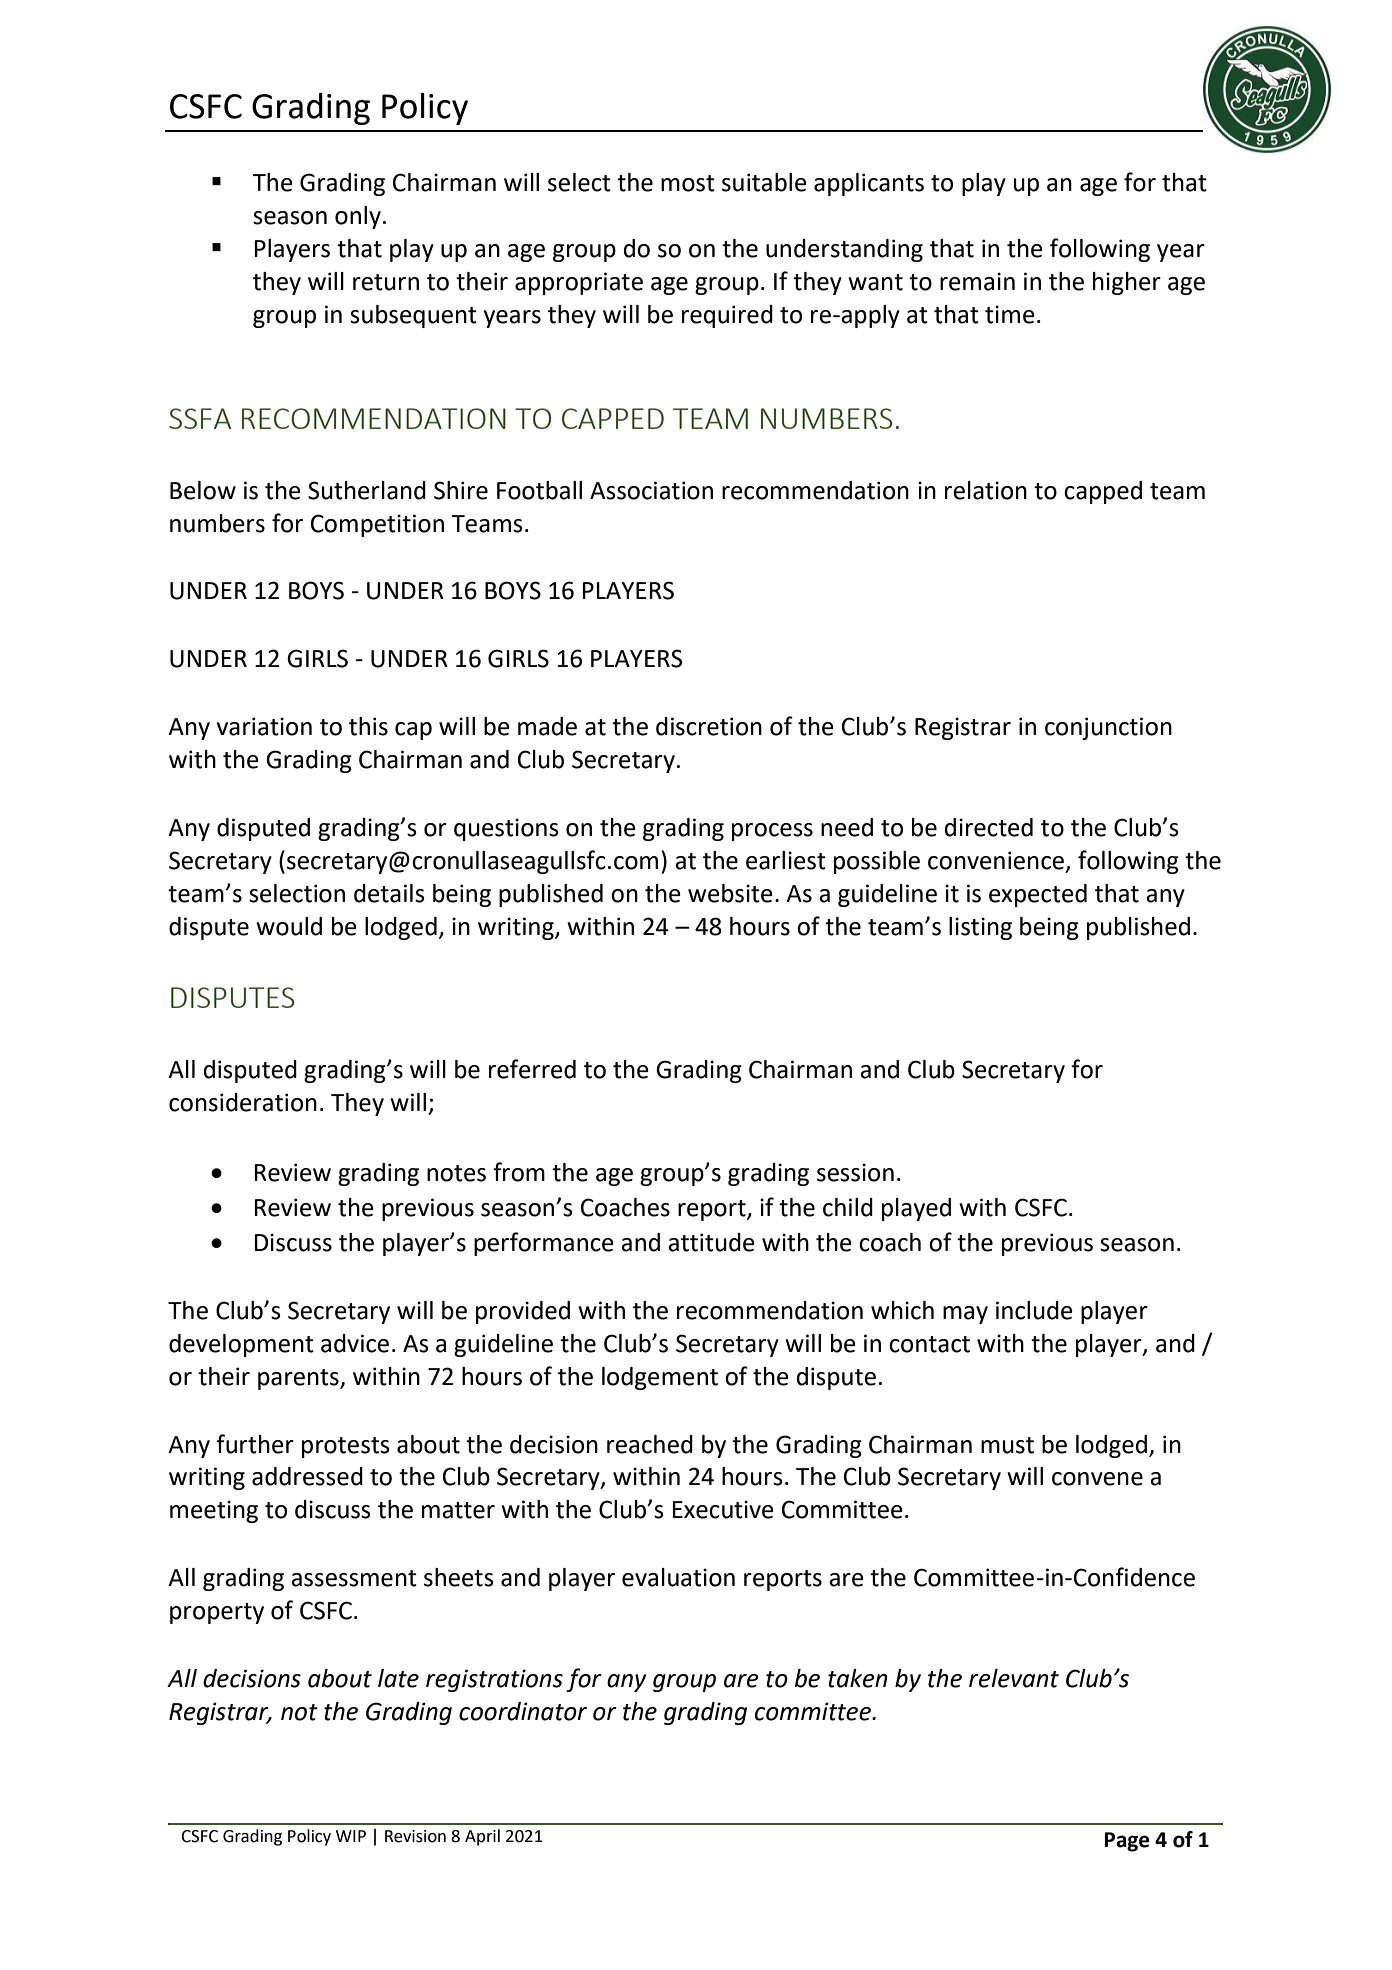 The image size is (1392, 1970). Describe the element at coordinates (1007, 1445) in the page. I see `must` at that location.
